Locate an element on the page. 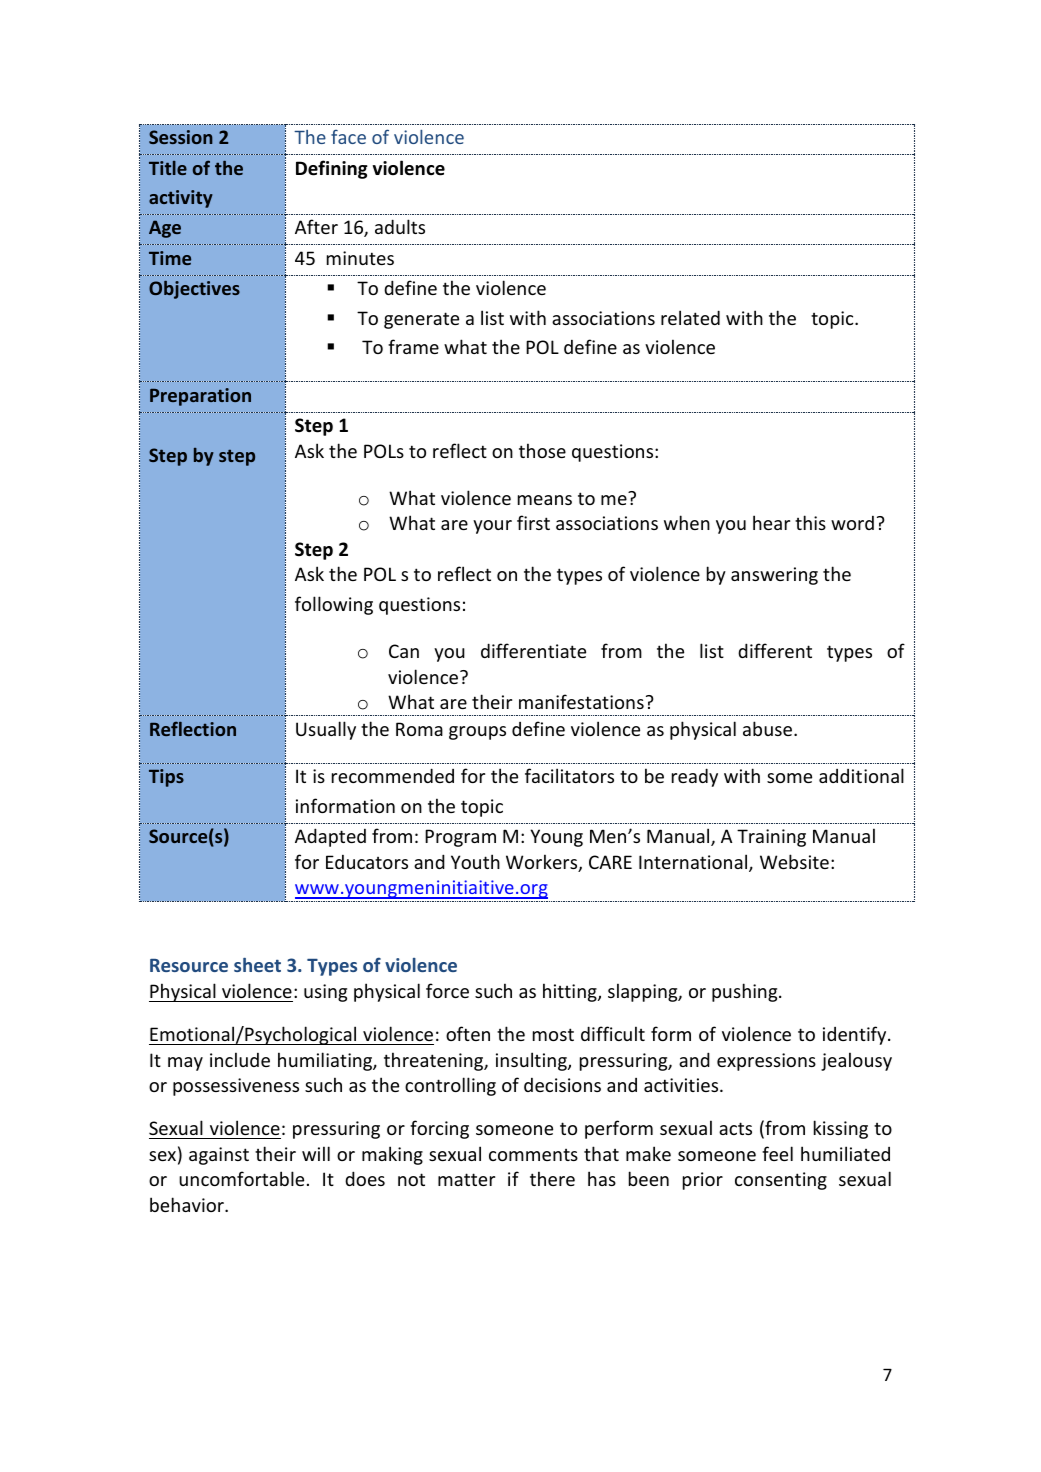  hear is located at coordinates (771, 522).
